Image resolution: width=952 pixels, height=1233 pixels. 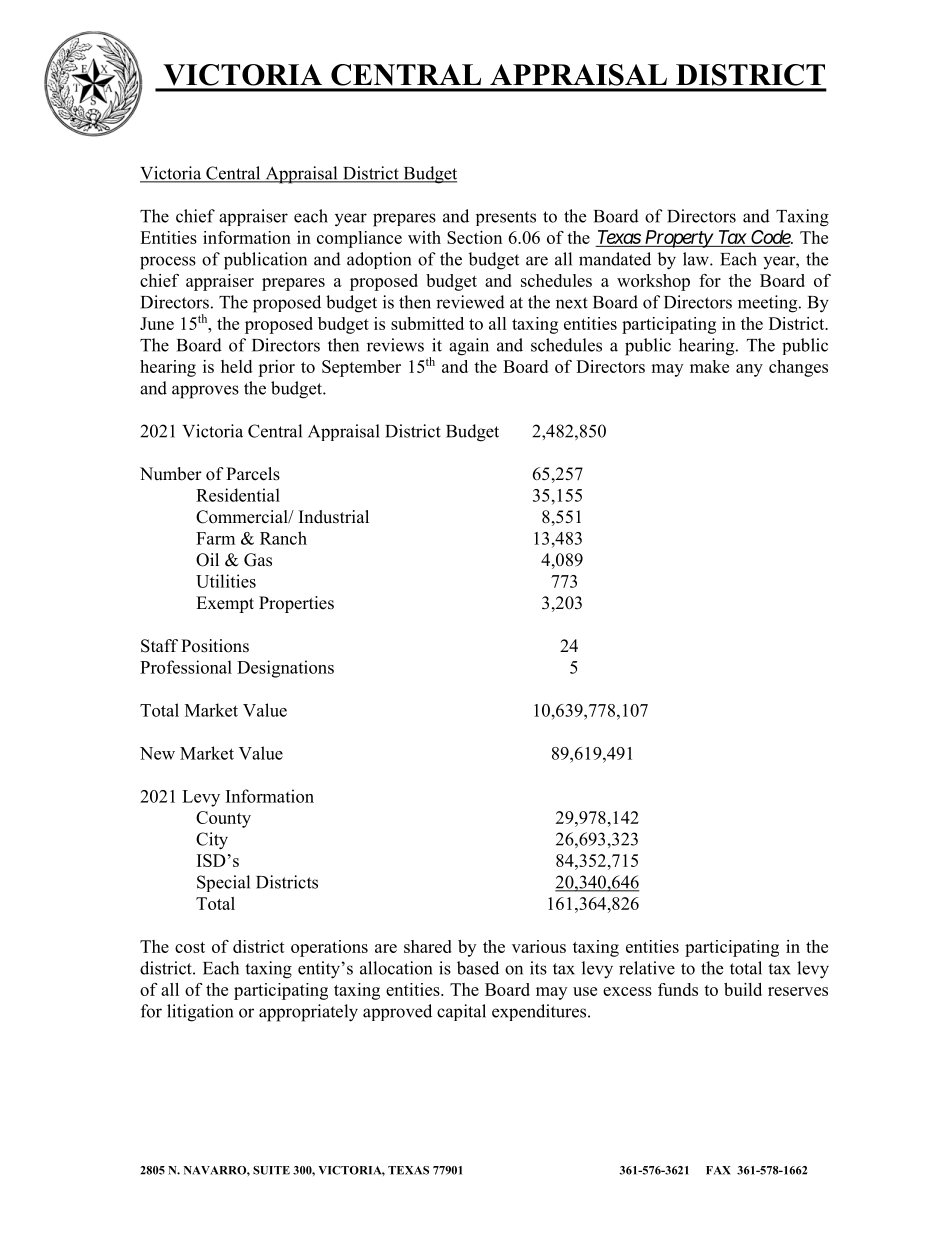 I want to click on Farm, so click(x=215, y=538).
